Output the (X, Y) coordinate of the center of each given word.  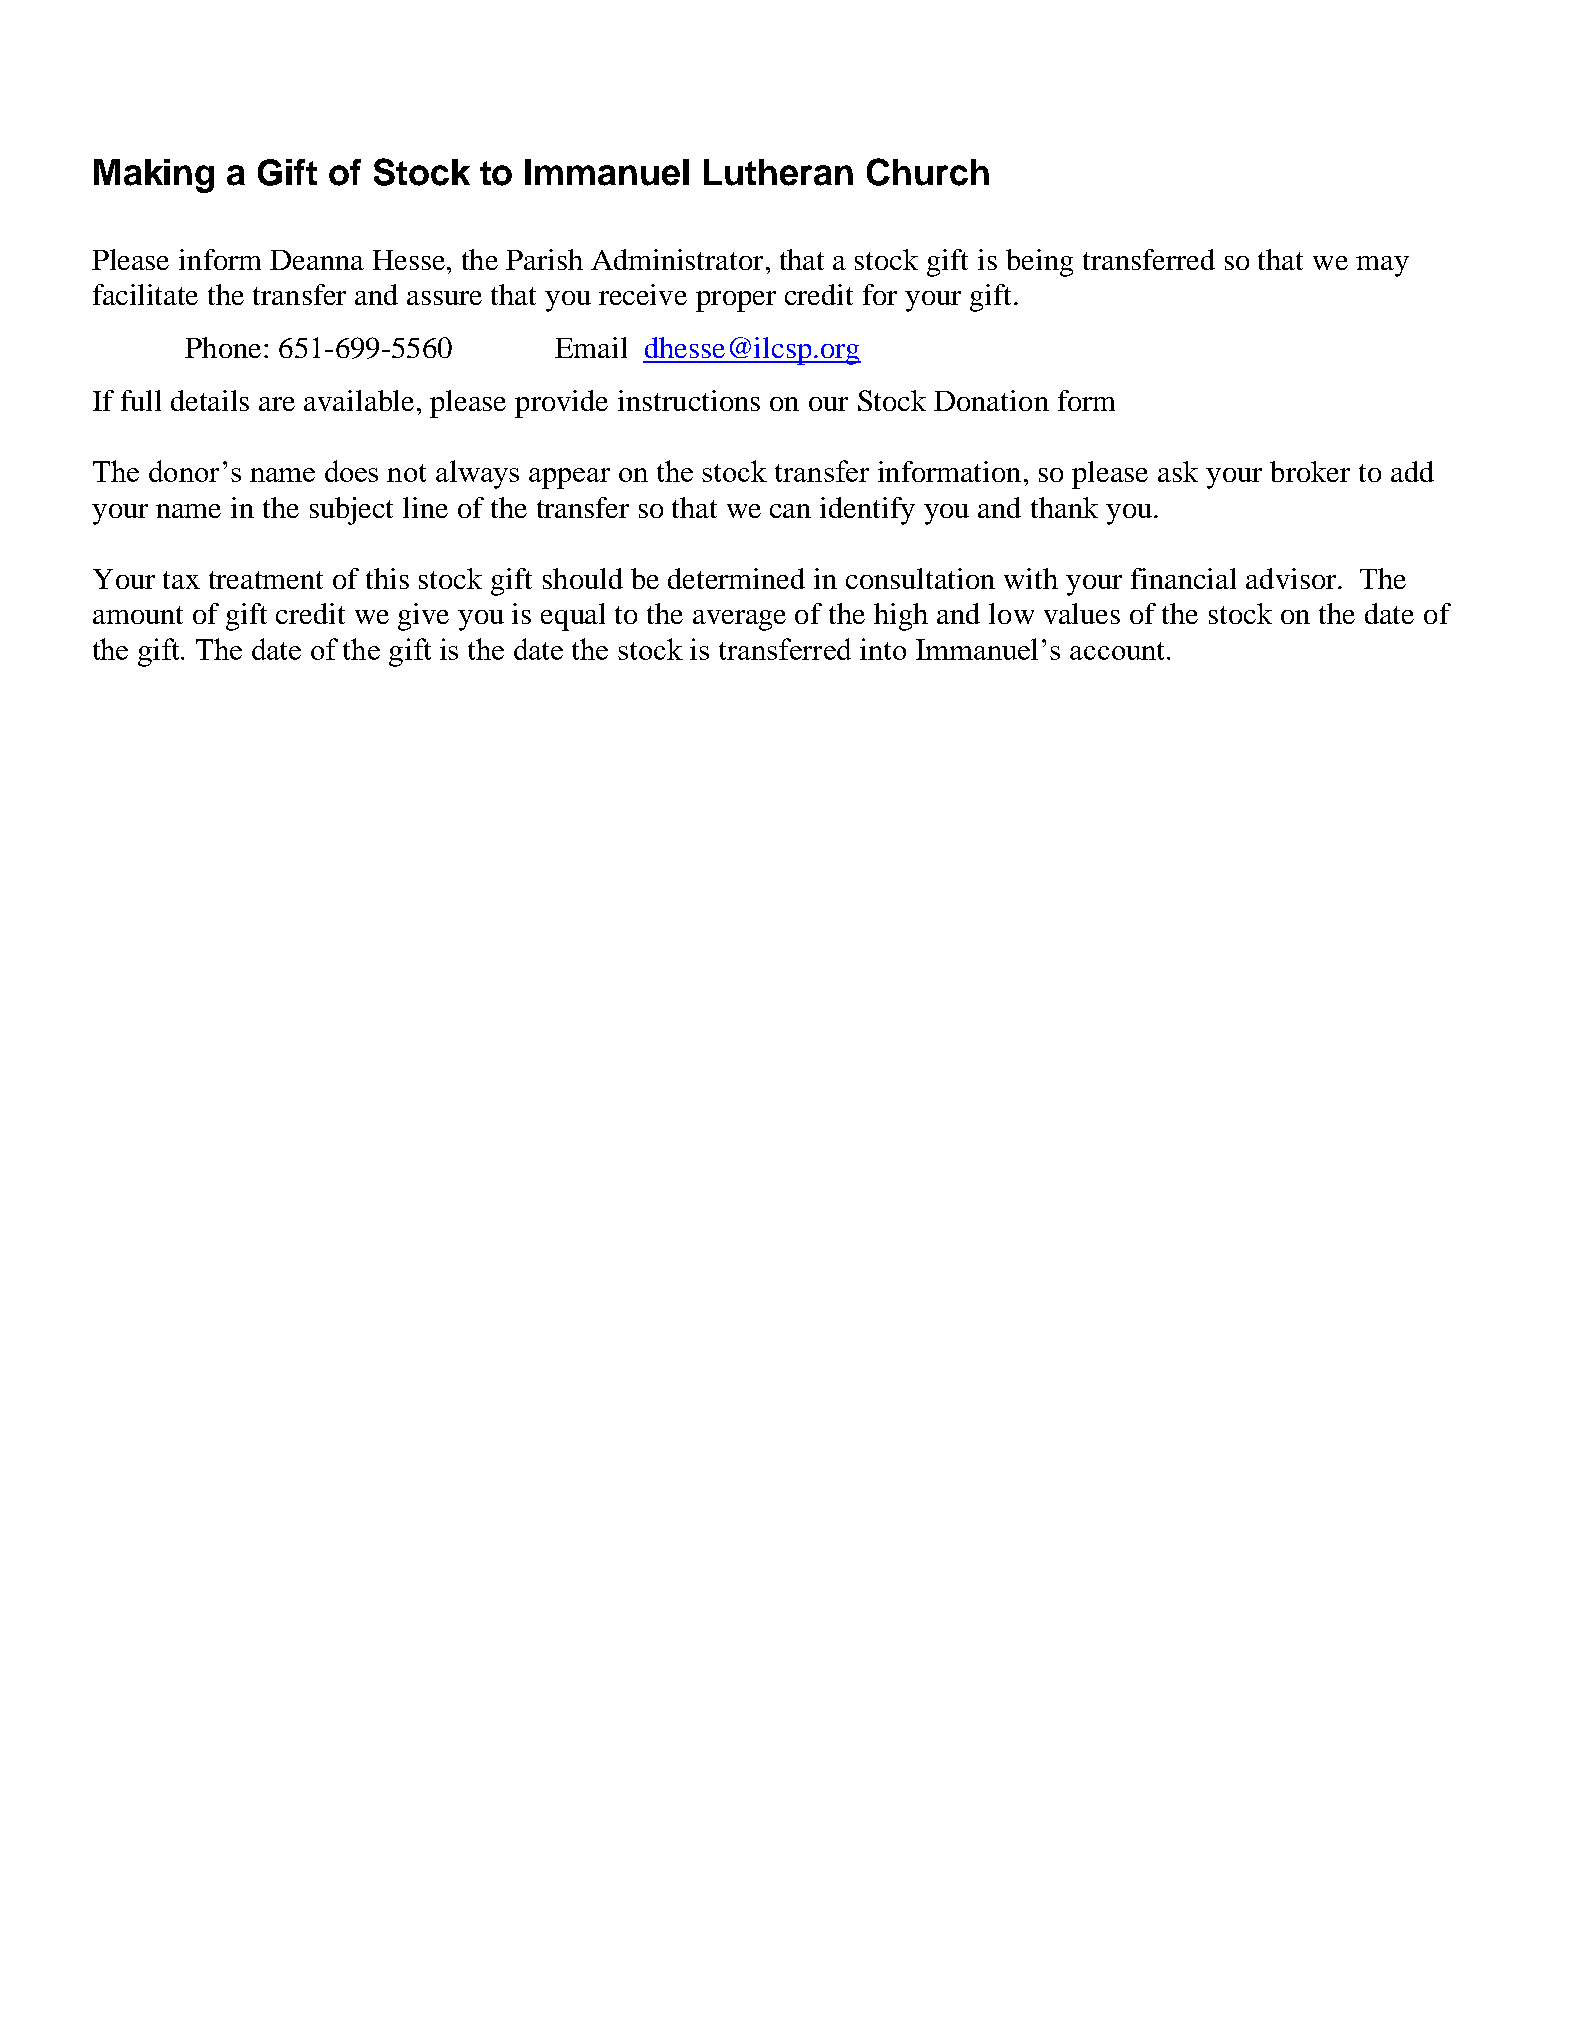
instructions (689, 400)
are (277, 404)
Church (928, 172)
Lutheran (778, 172)
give (423, 617)
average (739, 620)
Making (154, 176)
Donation (991, 400)
